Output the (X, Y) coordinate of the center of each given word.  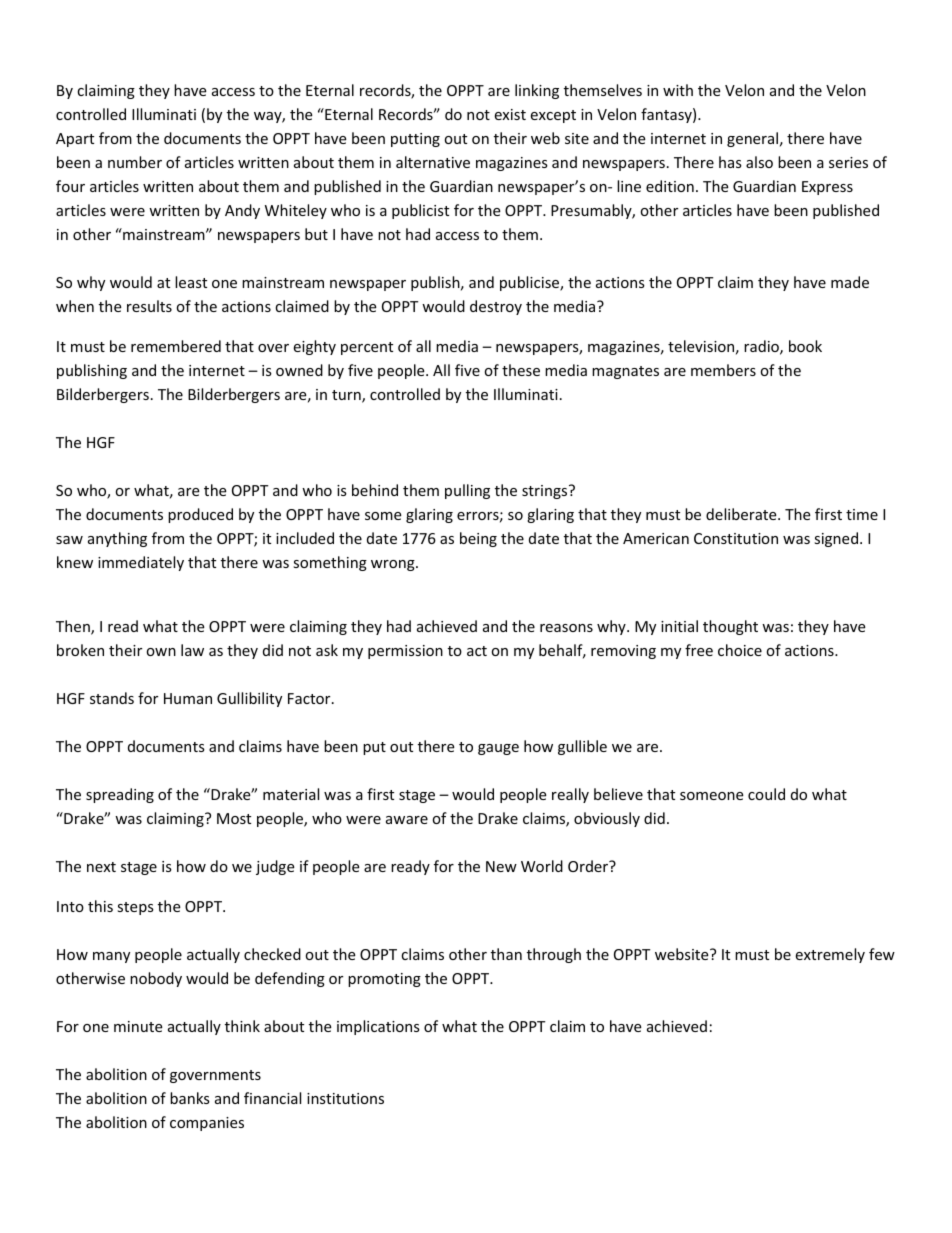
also (759, 162)
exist (510, 114)
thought (730, 627)
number (135, 162)
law (192, 650)
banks (190, 1098)
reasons (566, 628)
